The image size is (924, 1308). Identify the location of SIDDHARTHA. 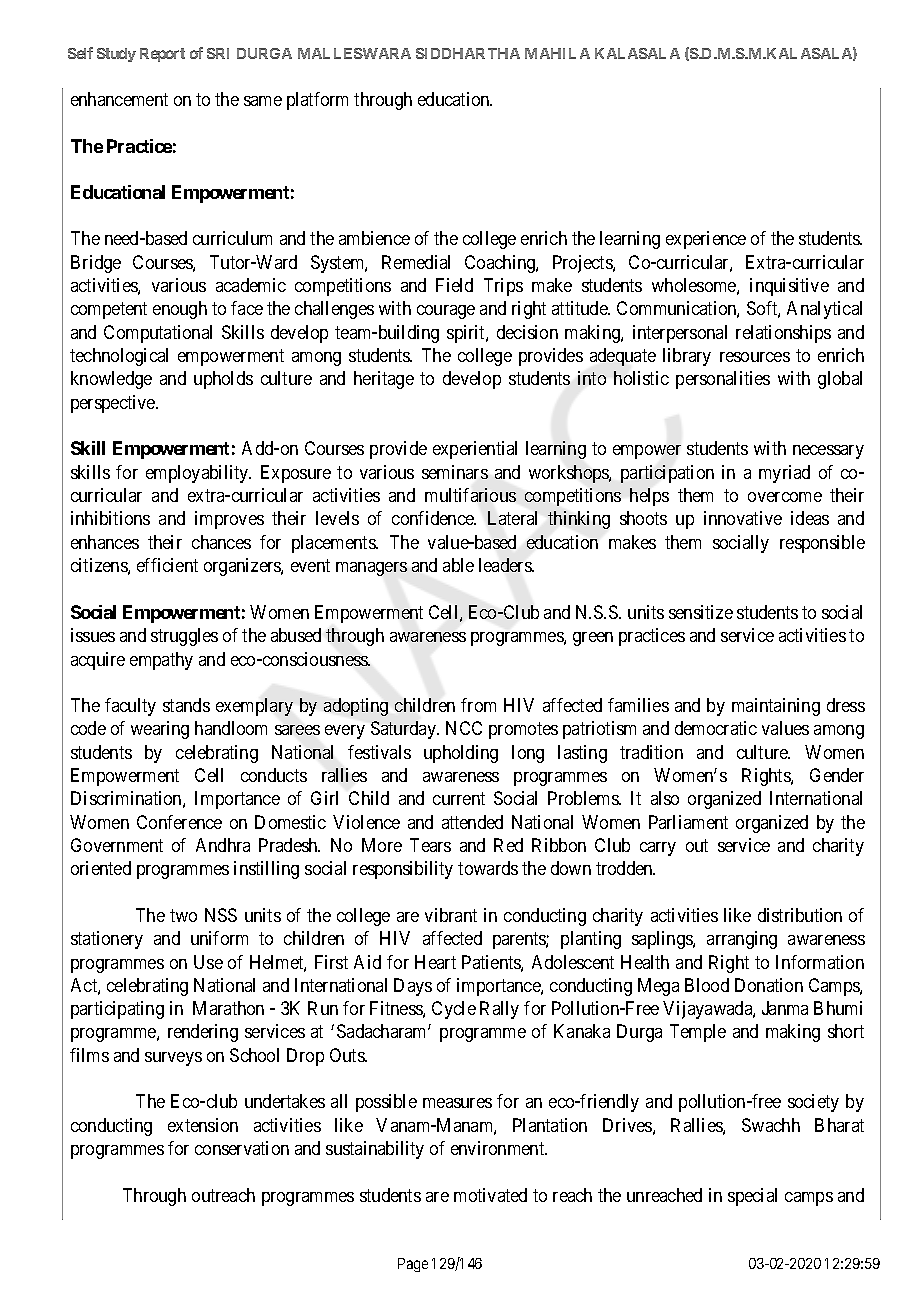
(468, 53).
